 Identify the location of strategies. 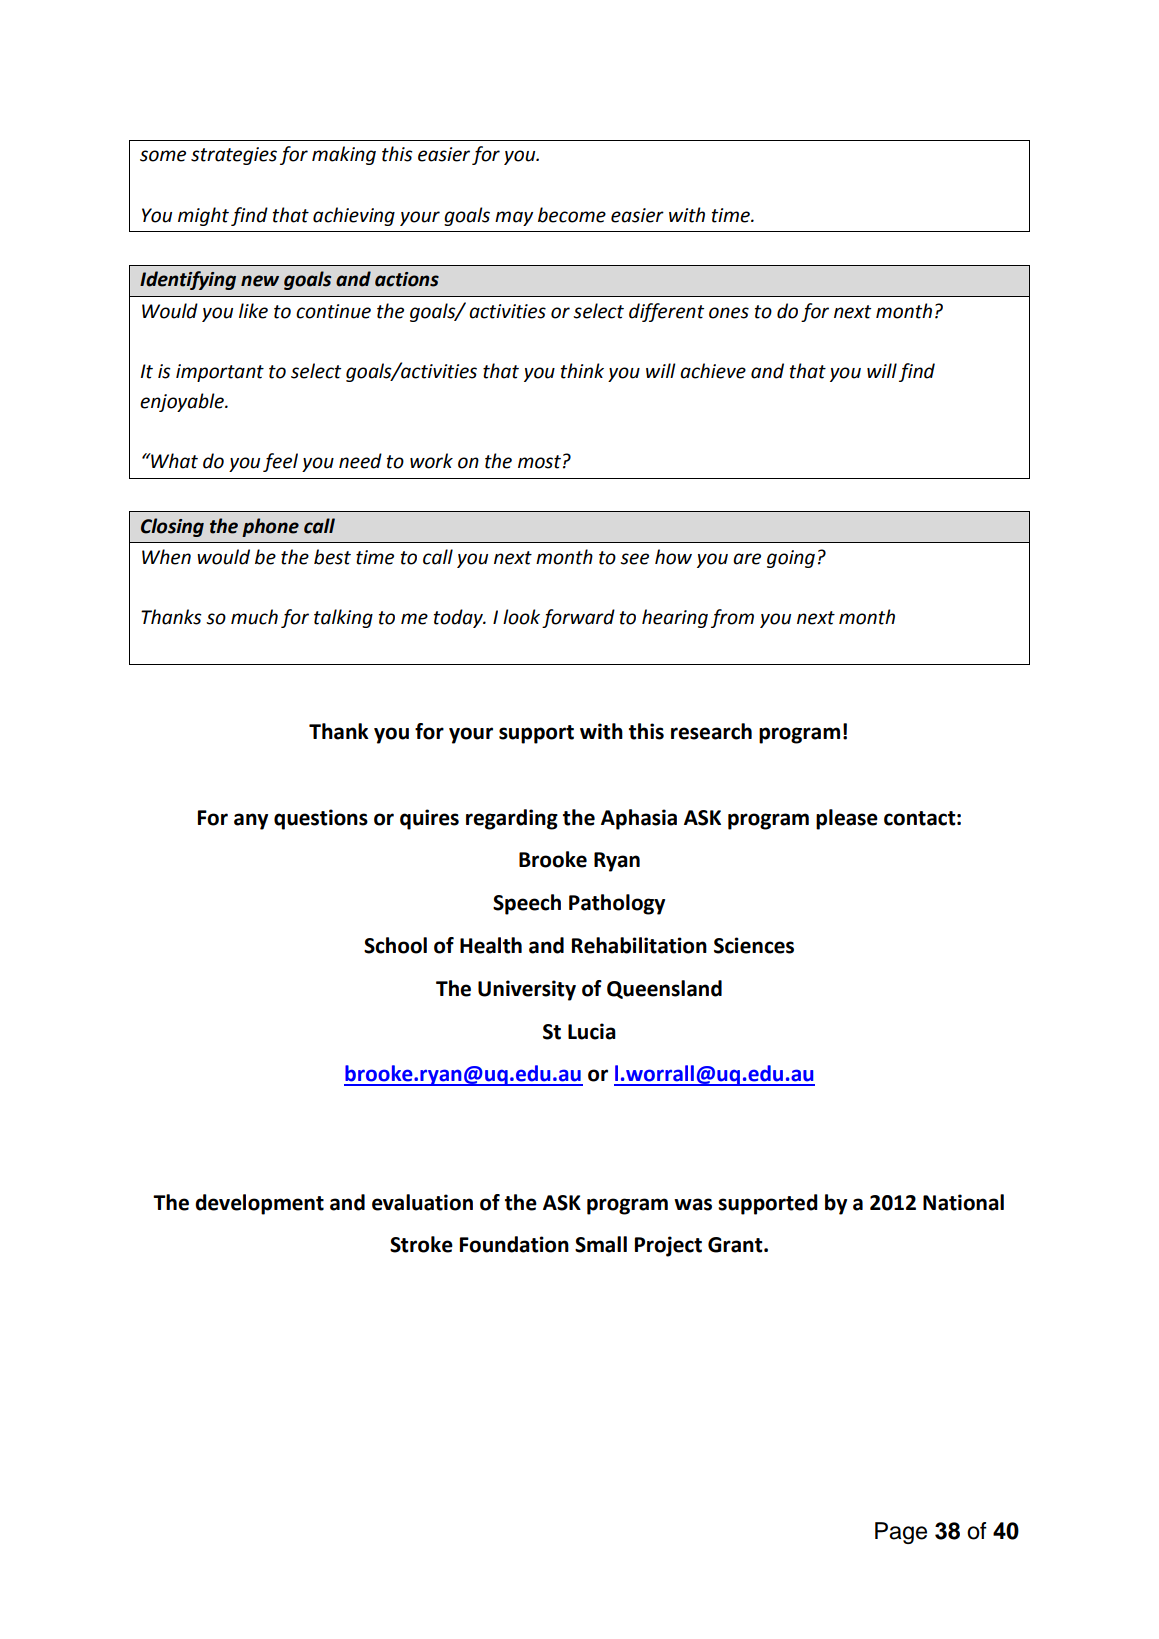
(234, 156).
